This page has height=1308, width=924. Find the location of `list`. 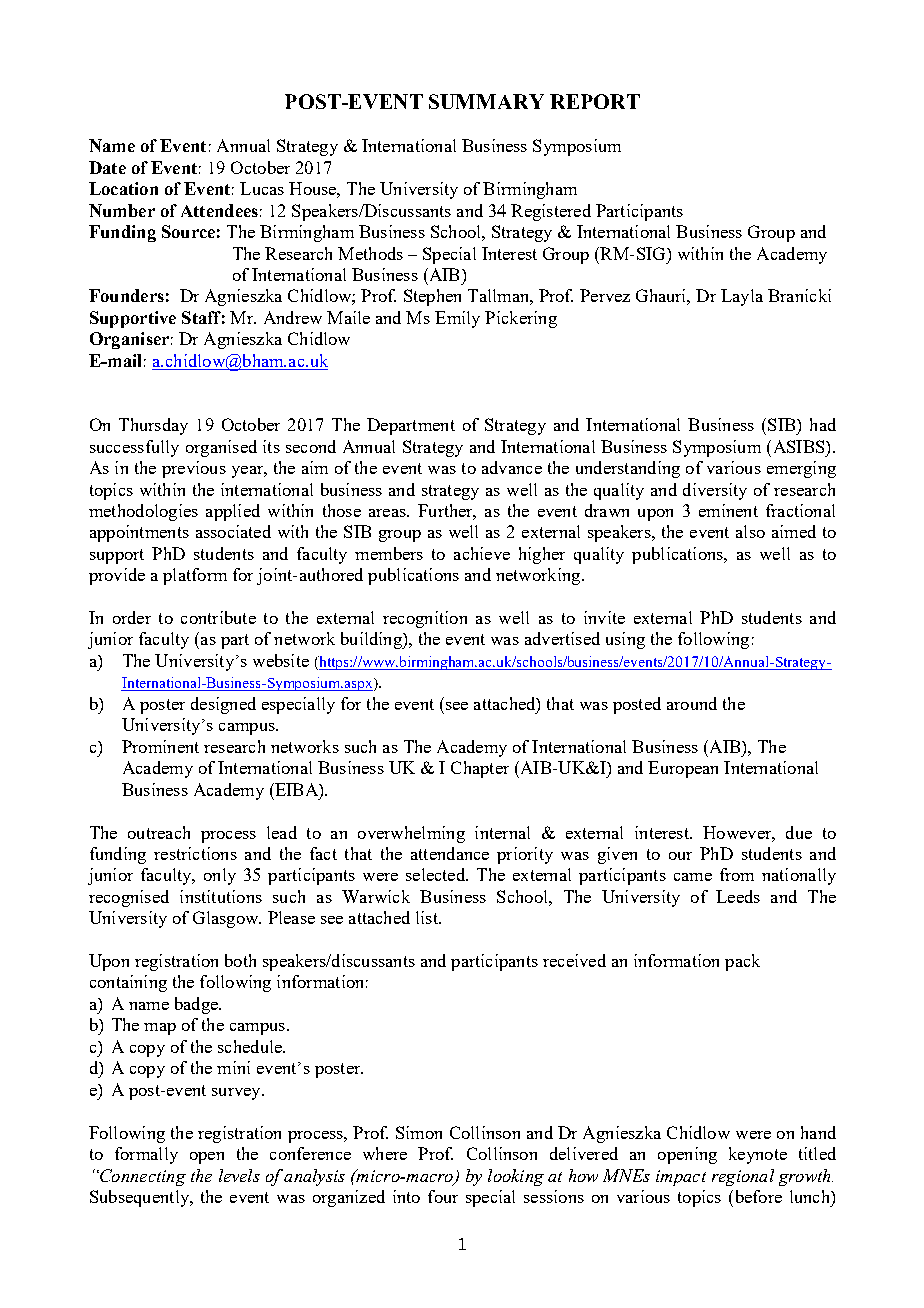

list is located at coordinates (428, 917).
